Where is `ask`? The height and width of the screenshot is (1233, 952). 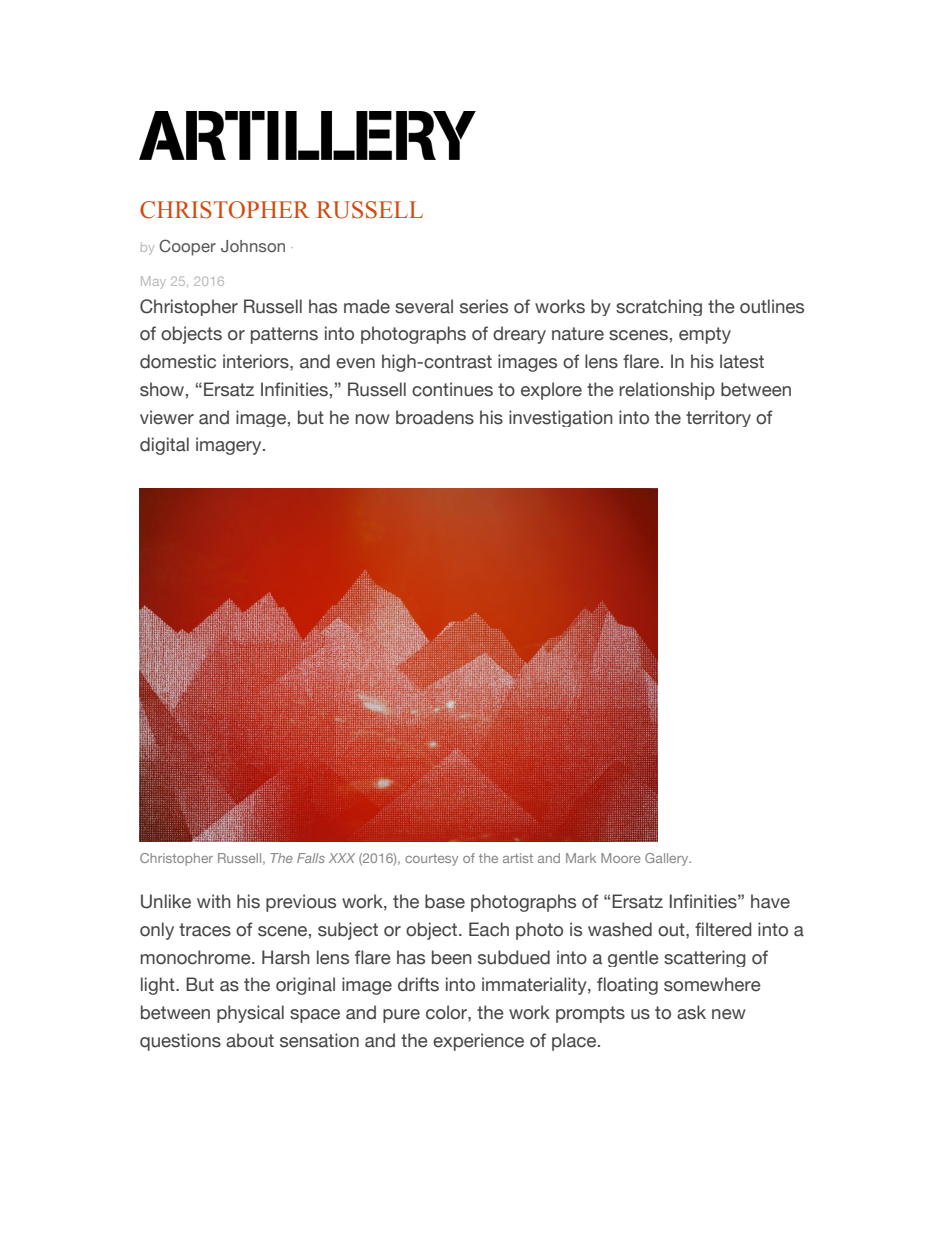
ask is located at coordinates (691, 1012).
